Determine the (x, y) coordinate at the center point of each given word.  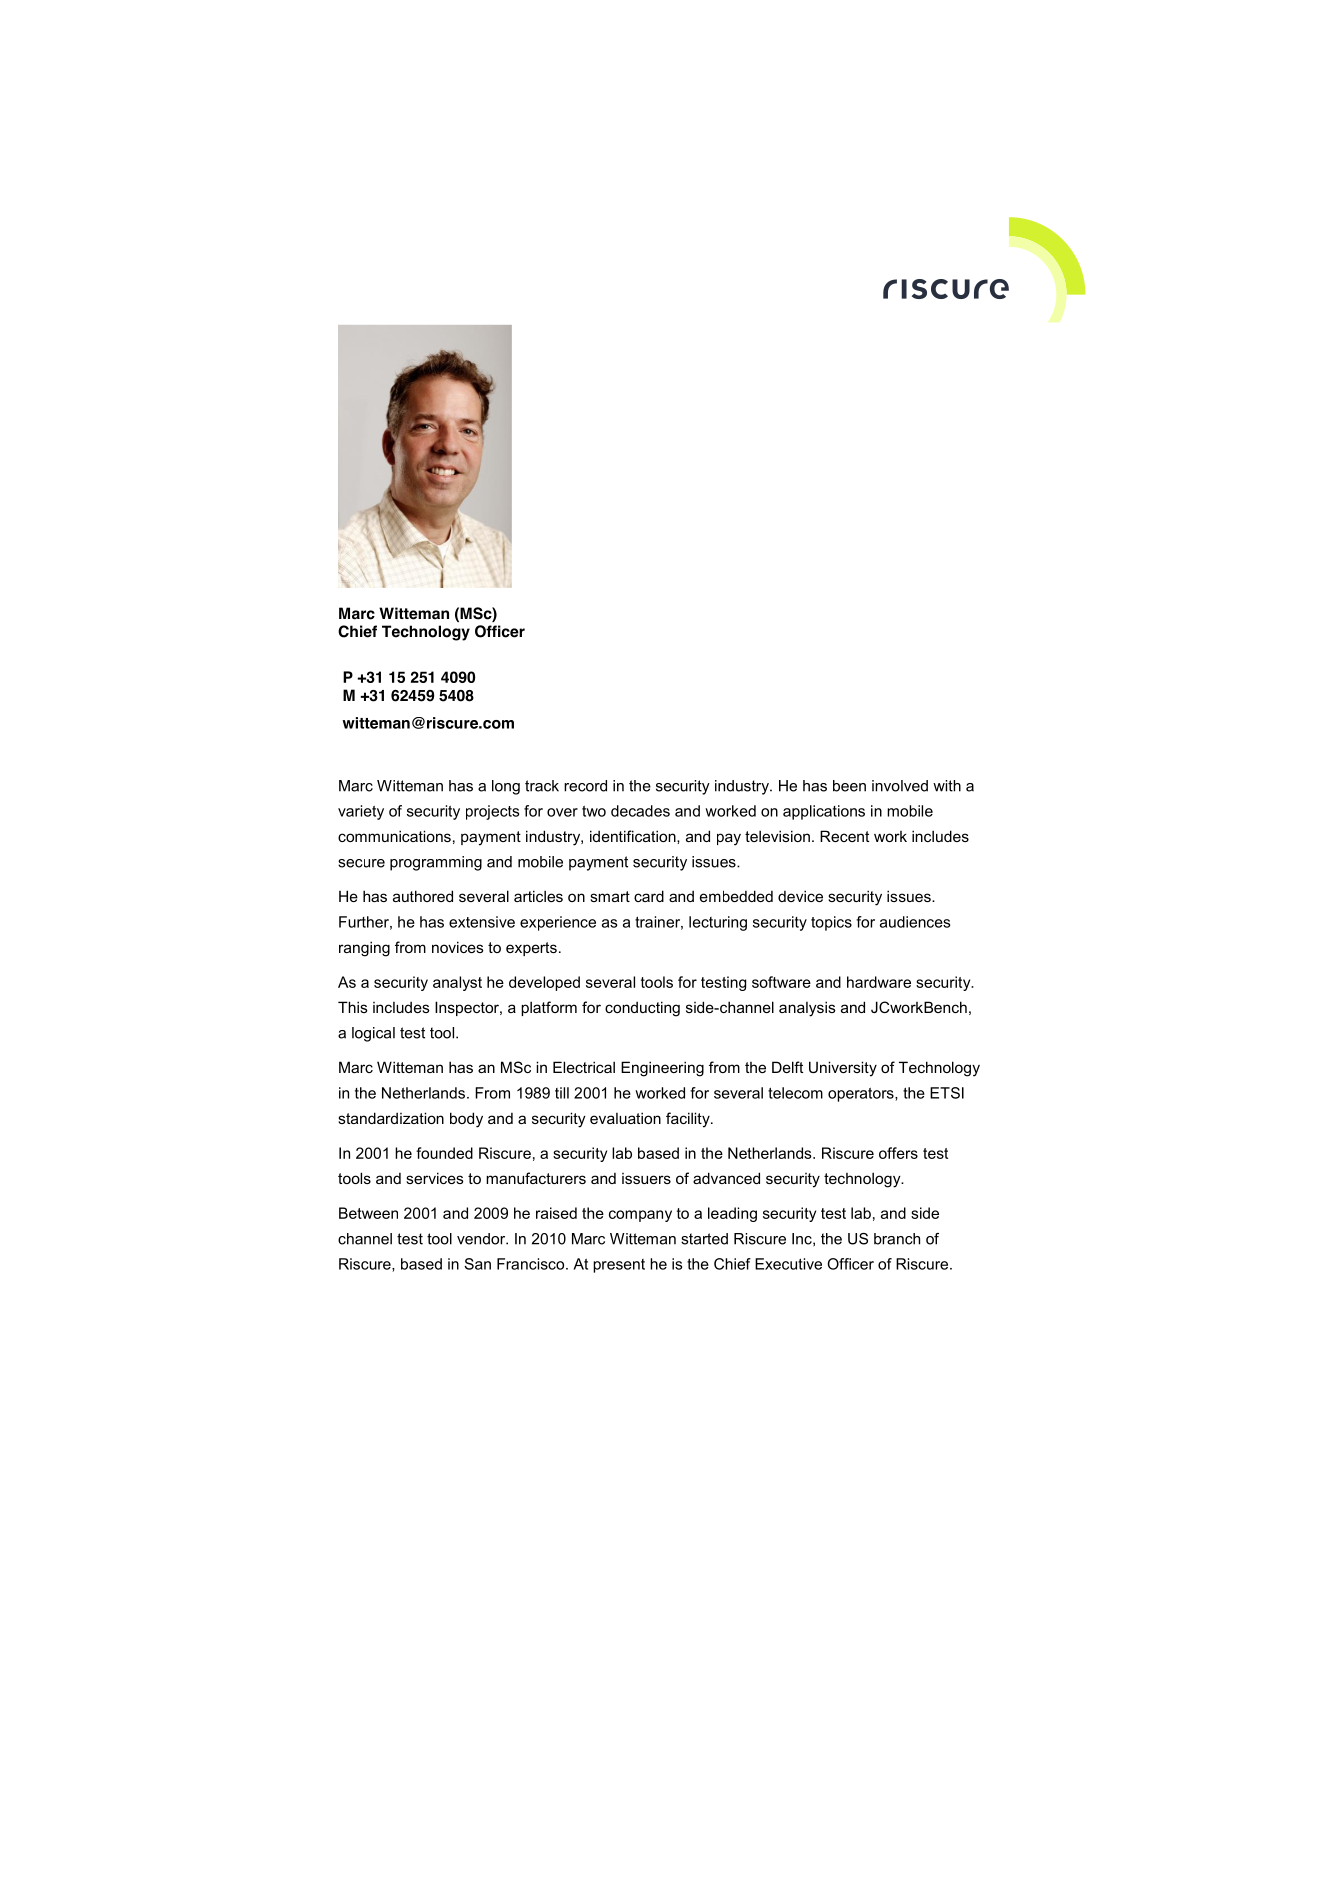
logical (373, 1034)
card (649, 896)
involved (900, 786)
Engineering (662, 1069)
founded (444, 1153)
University (843, 1069)
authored (423, 896)
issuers (646, 1178)
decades (640, 811)
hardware (879, 982)
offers (898, 1153)
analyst (457, 983)
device (800, 896)
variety (361, 812)
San (477, 1264)
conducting (642, 1009)
